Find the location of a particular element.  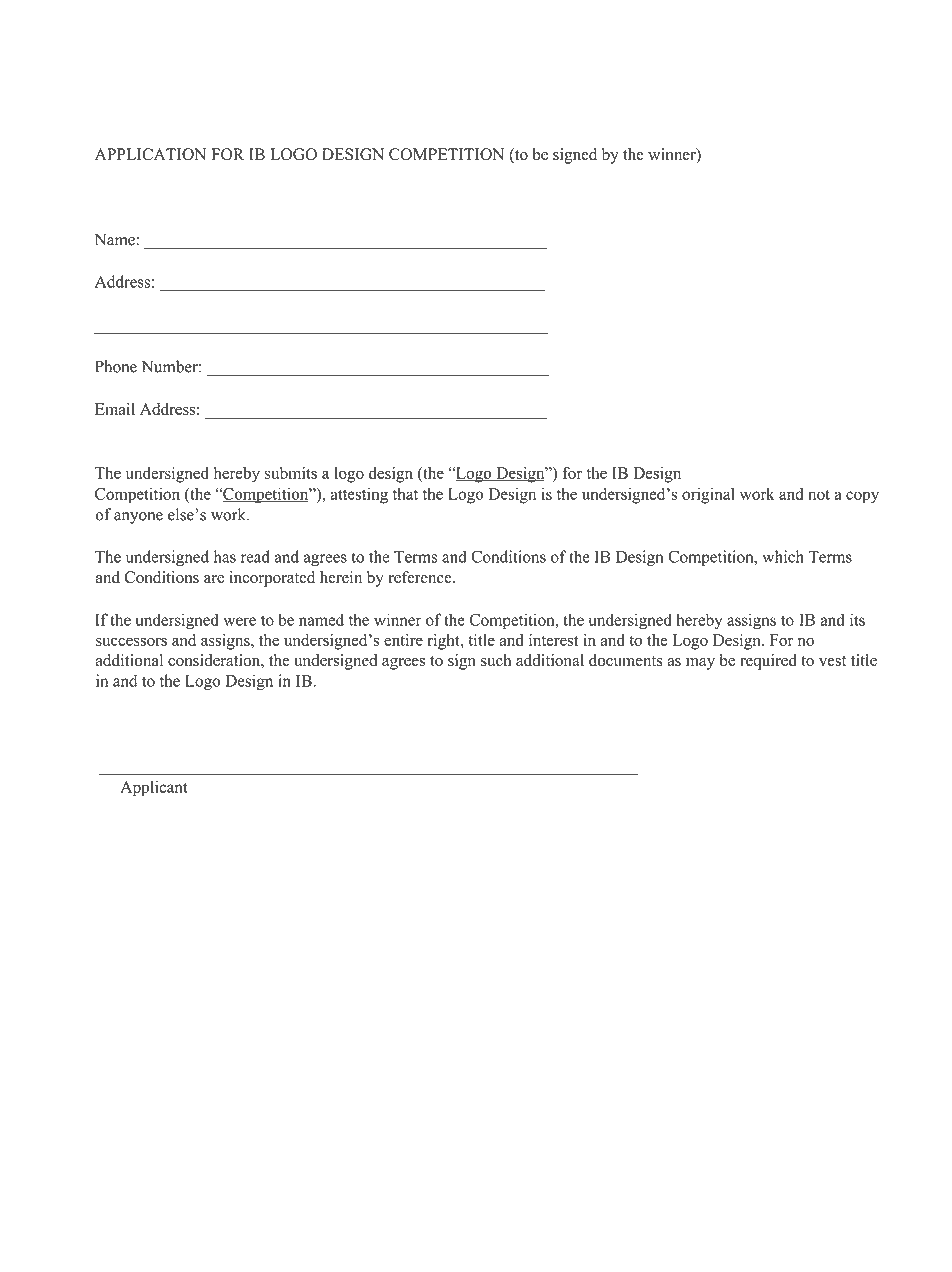

original is located at coordinates (708, 495).
